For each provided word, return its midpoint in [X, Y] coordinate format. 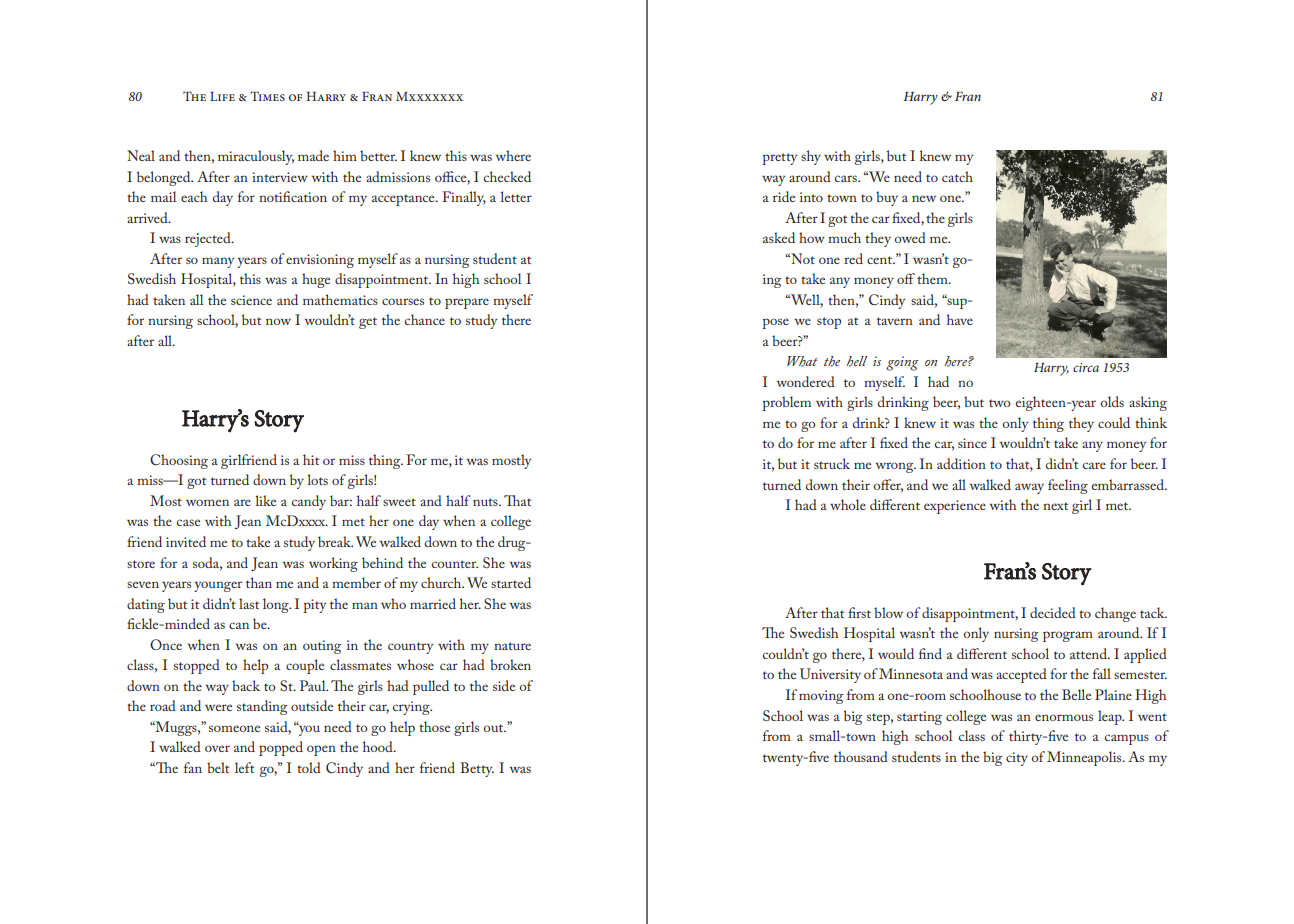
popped [281, 748]
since [972, 443]
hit [311, 459]
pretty [779, 159]
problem [786, 403]
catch [957, 176]
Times [267, 96]
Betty [477, 769]
